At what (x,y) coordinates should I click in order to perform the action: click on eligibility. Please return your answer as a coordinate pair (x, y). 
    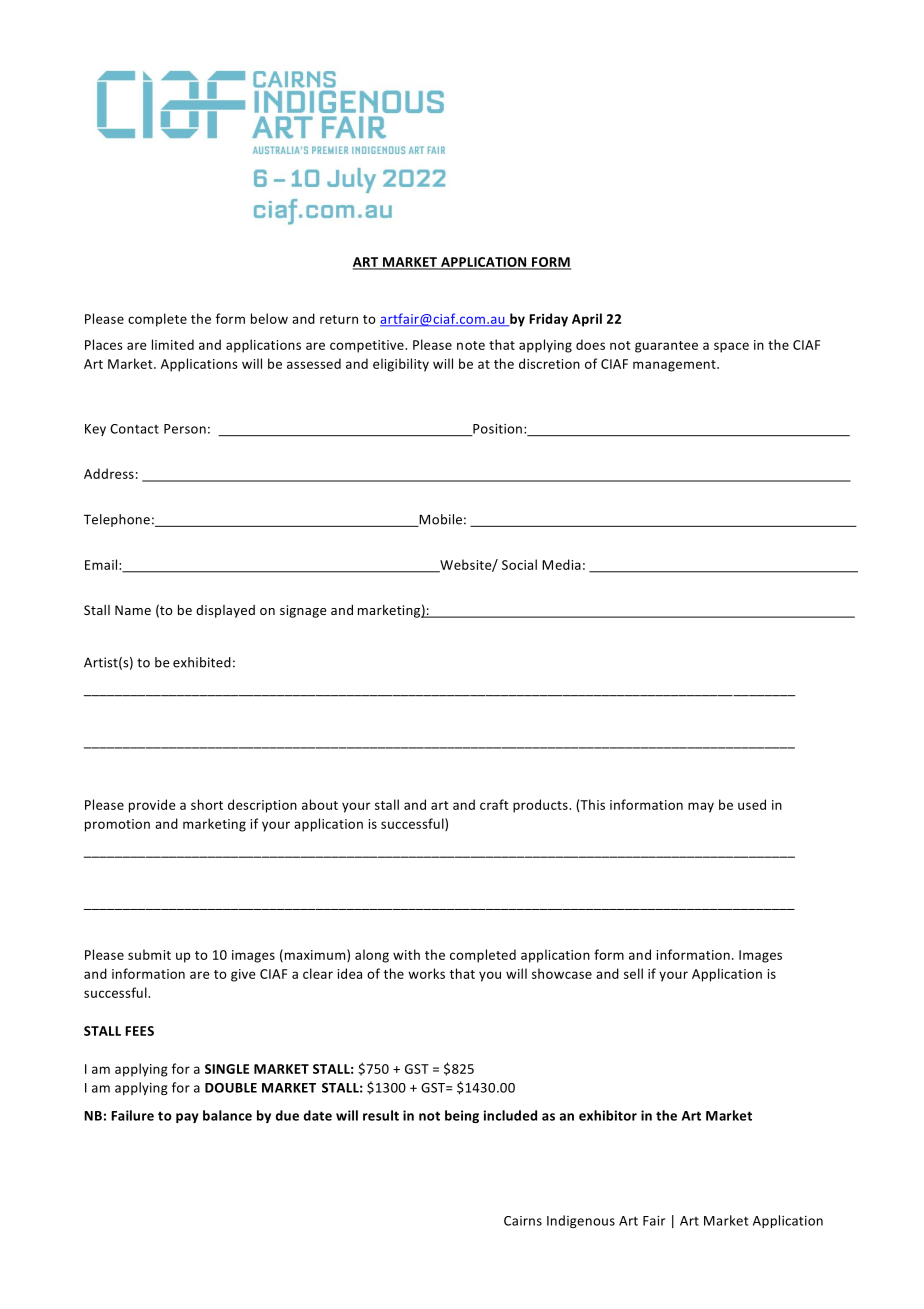
    Looking at the image, I should click on (401, 365).
